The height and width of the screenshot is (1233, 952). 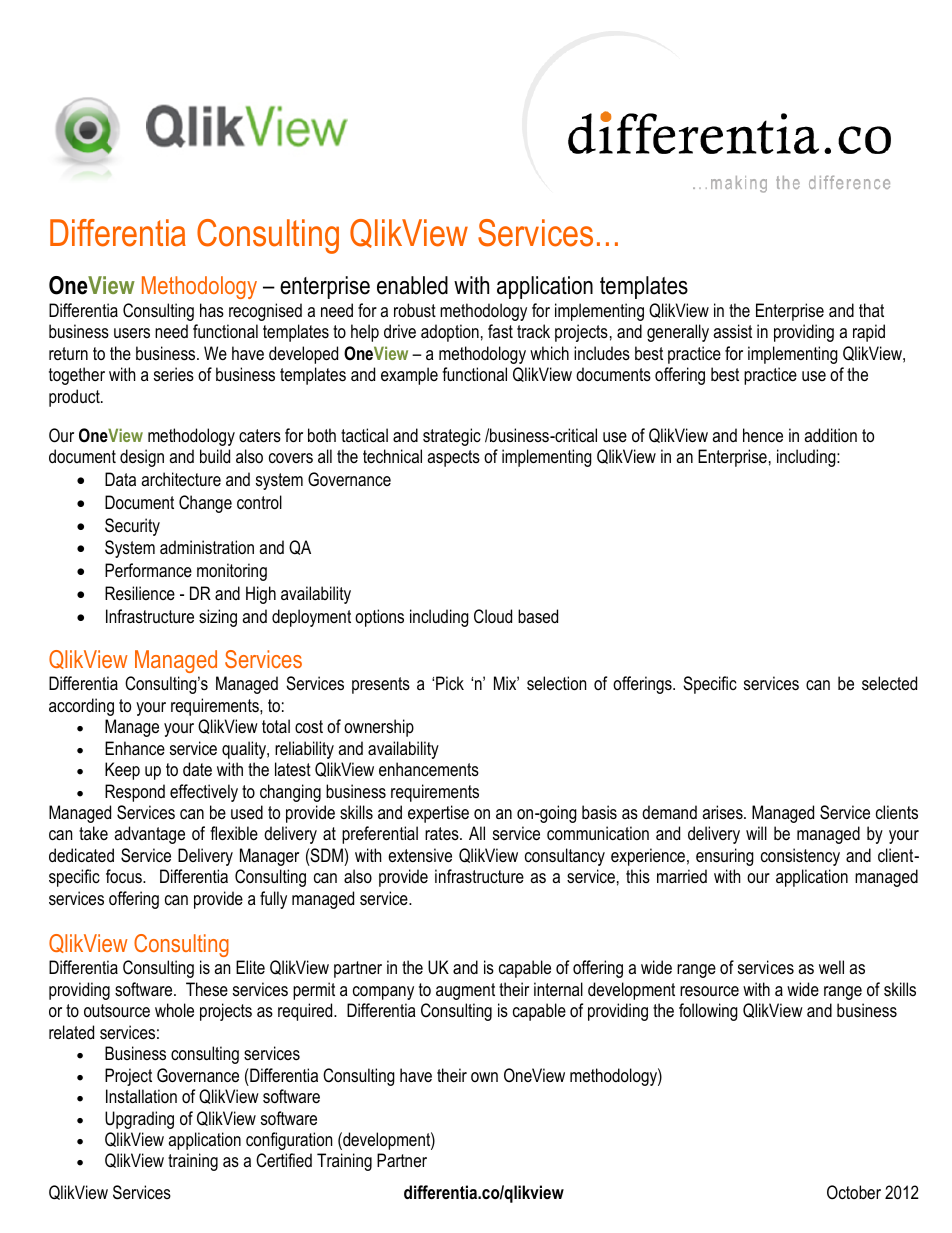 I want to click on selected, so click(x=889, y=683).
